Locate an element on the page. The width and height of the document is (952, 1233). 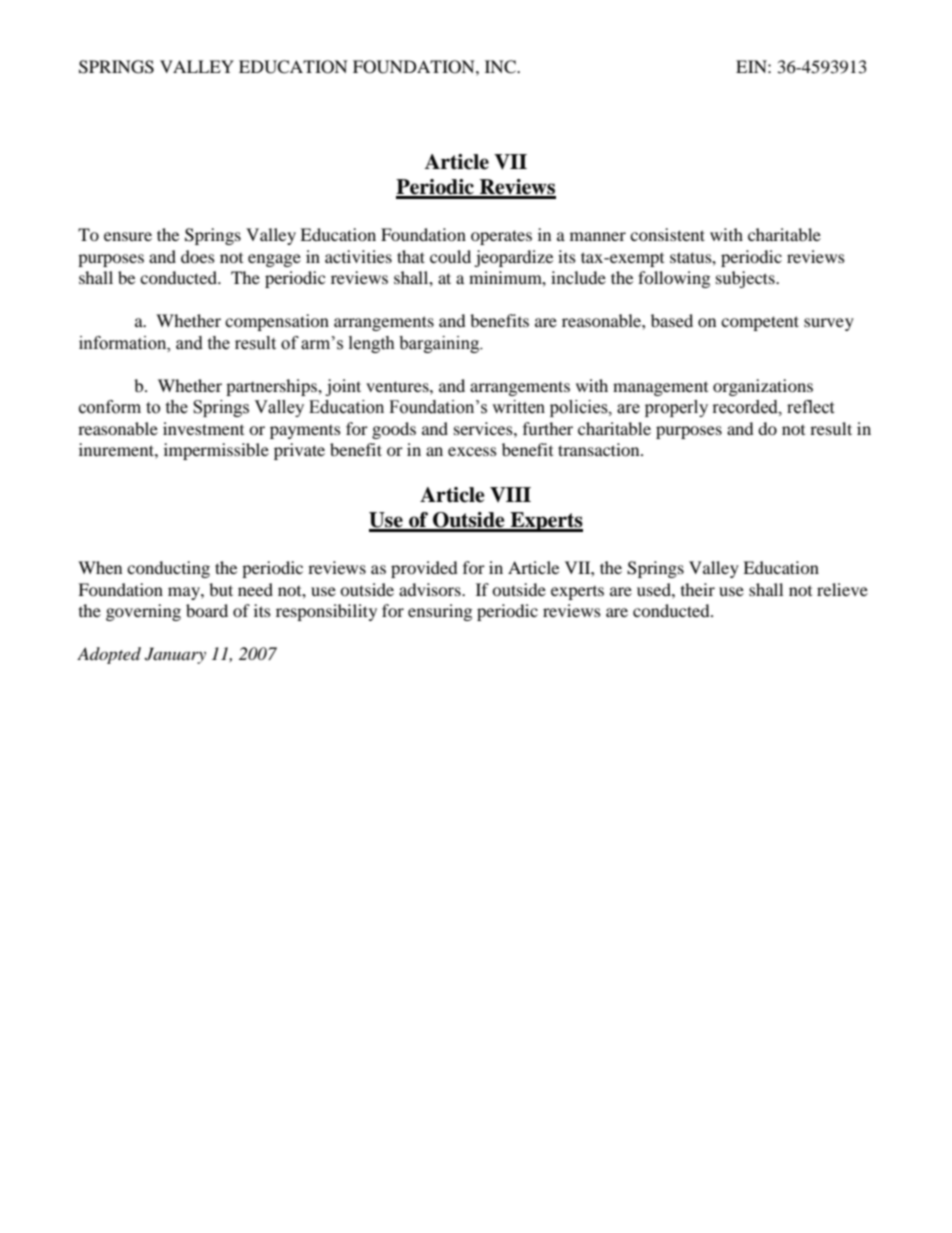
VIII is located at coordinates (510, 494).
